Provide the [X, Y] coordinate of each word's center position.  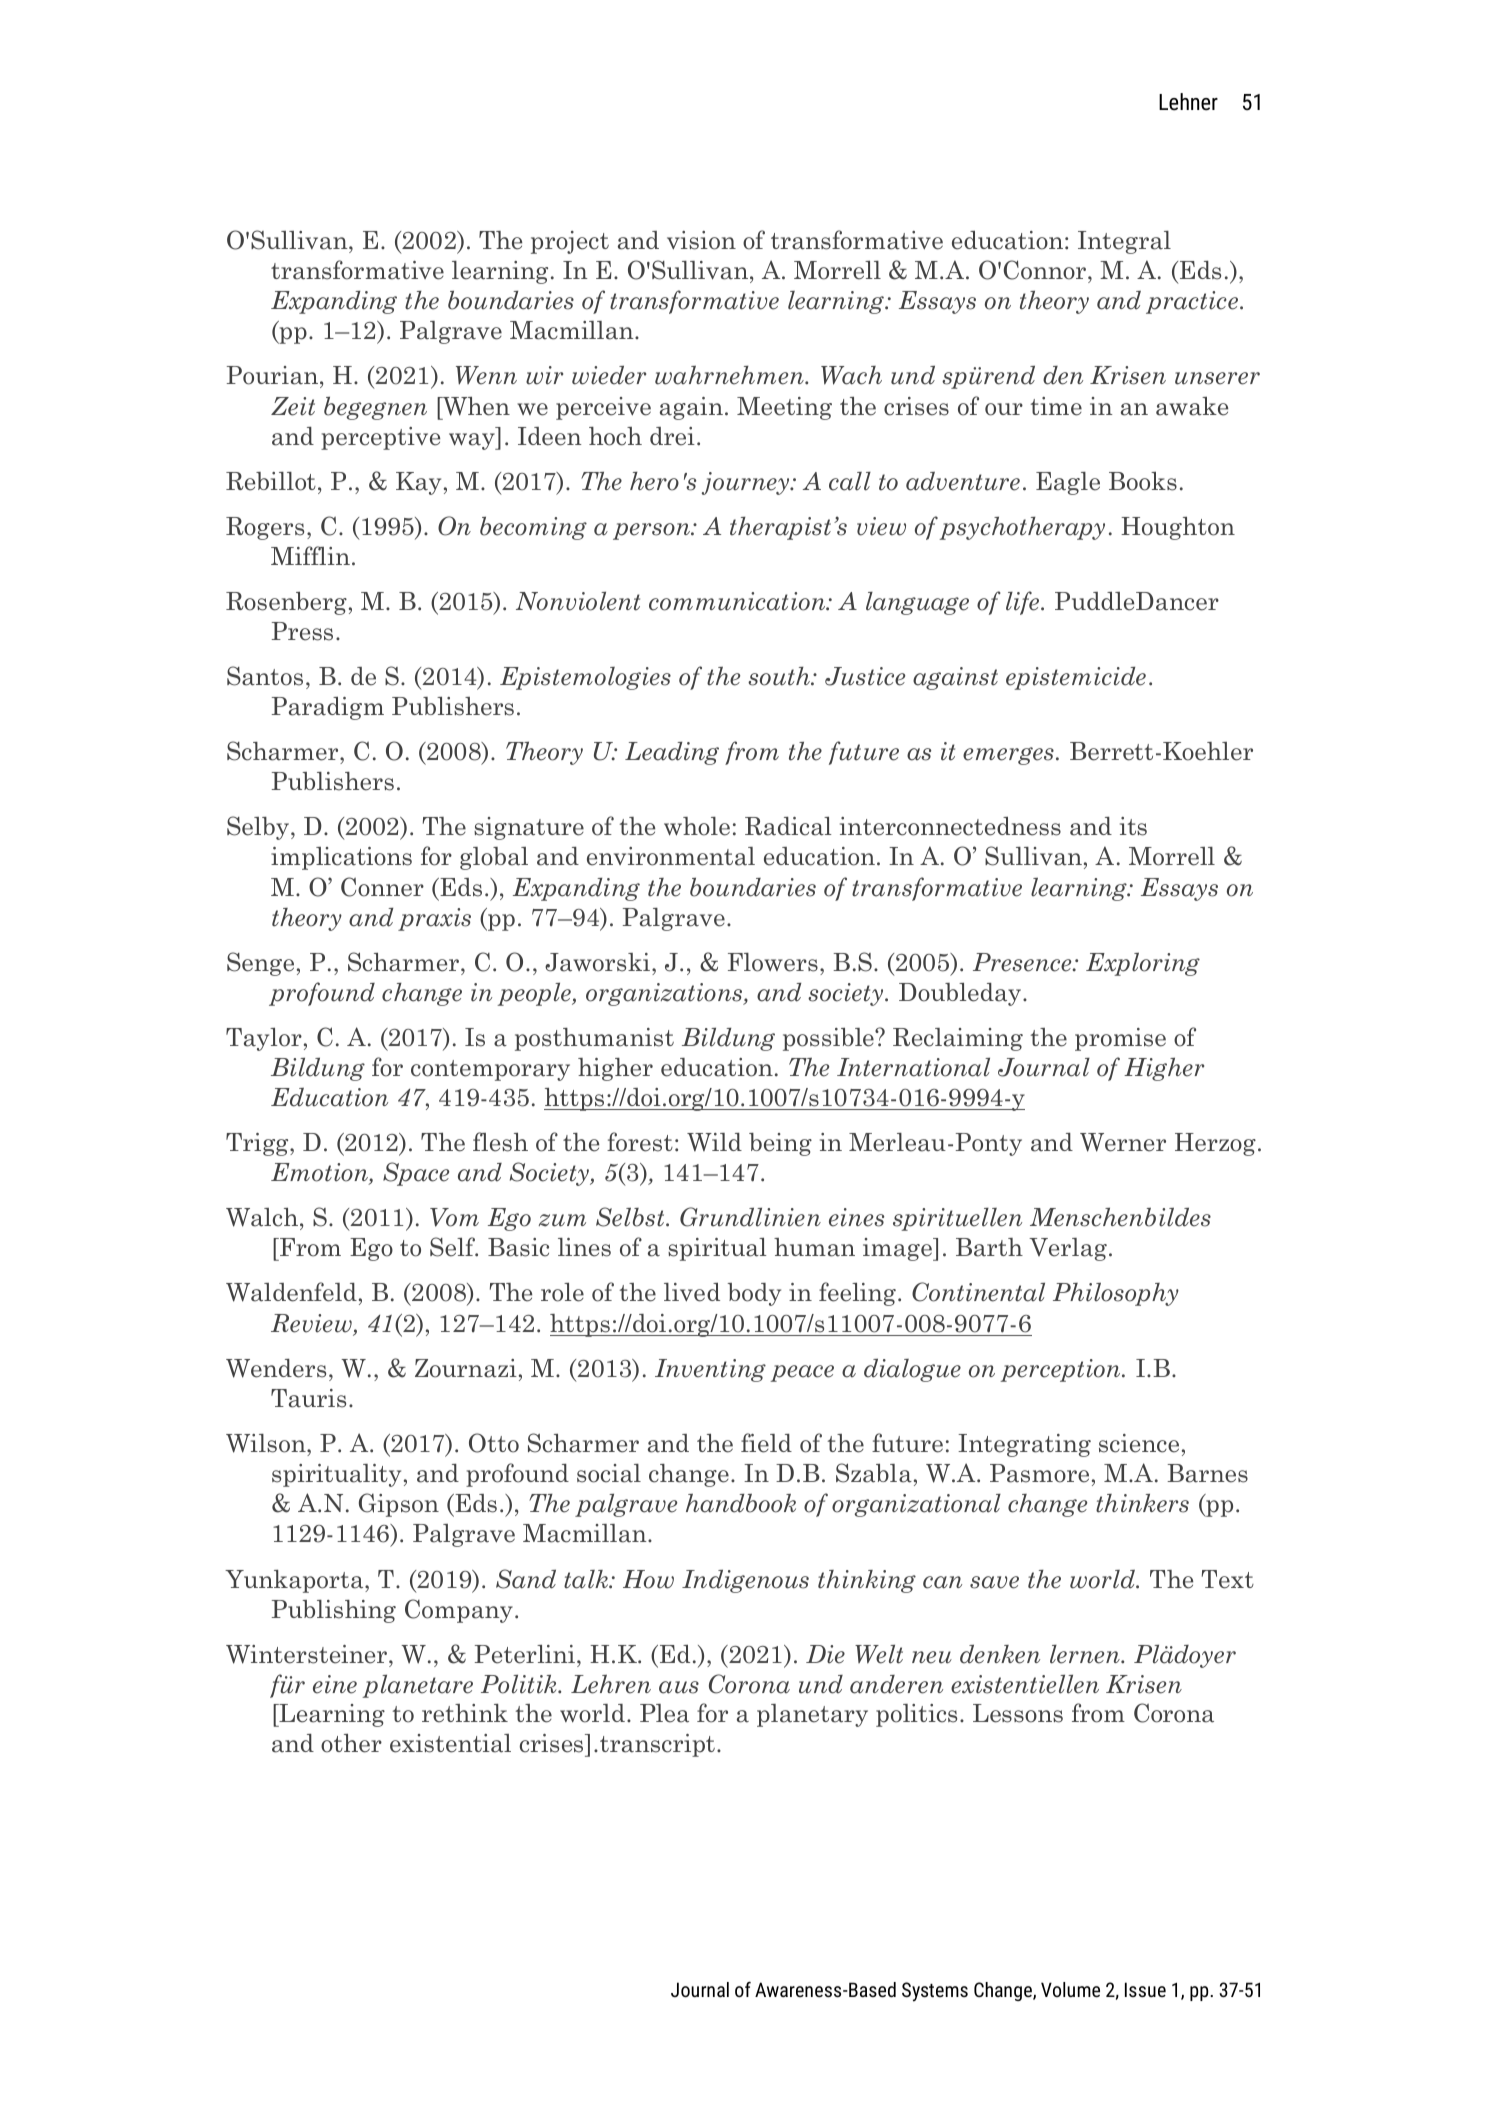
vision [701, 240]
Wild [714, 1142]
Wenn [486, 375]
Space [416, 1174]
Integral [1124, 242]
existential [450, 1743]
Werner [1123, 1142]
